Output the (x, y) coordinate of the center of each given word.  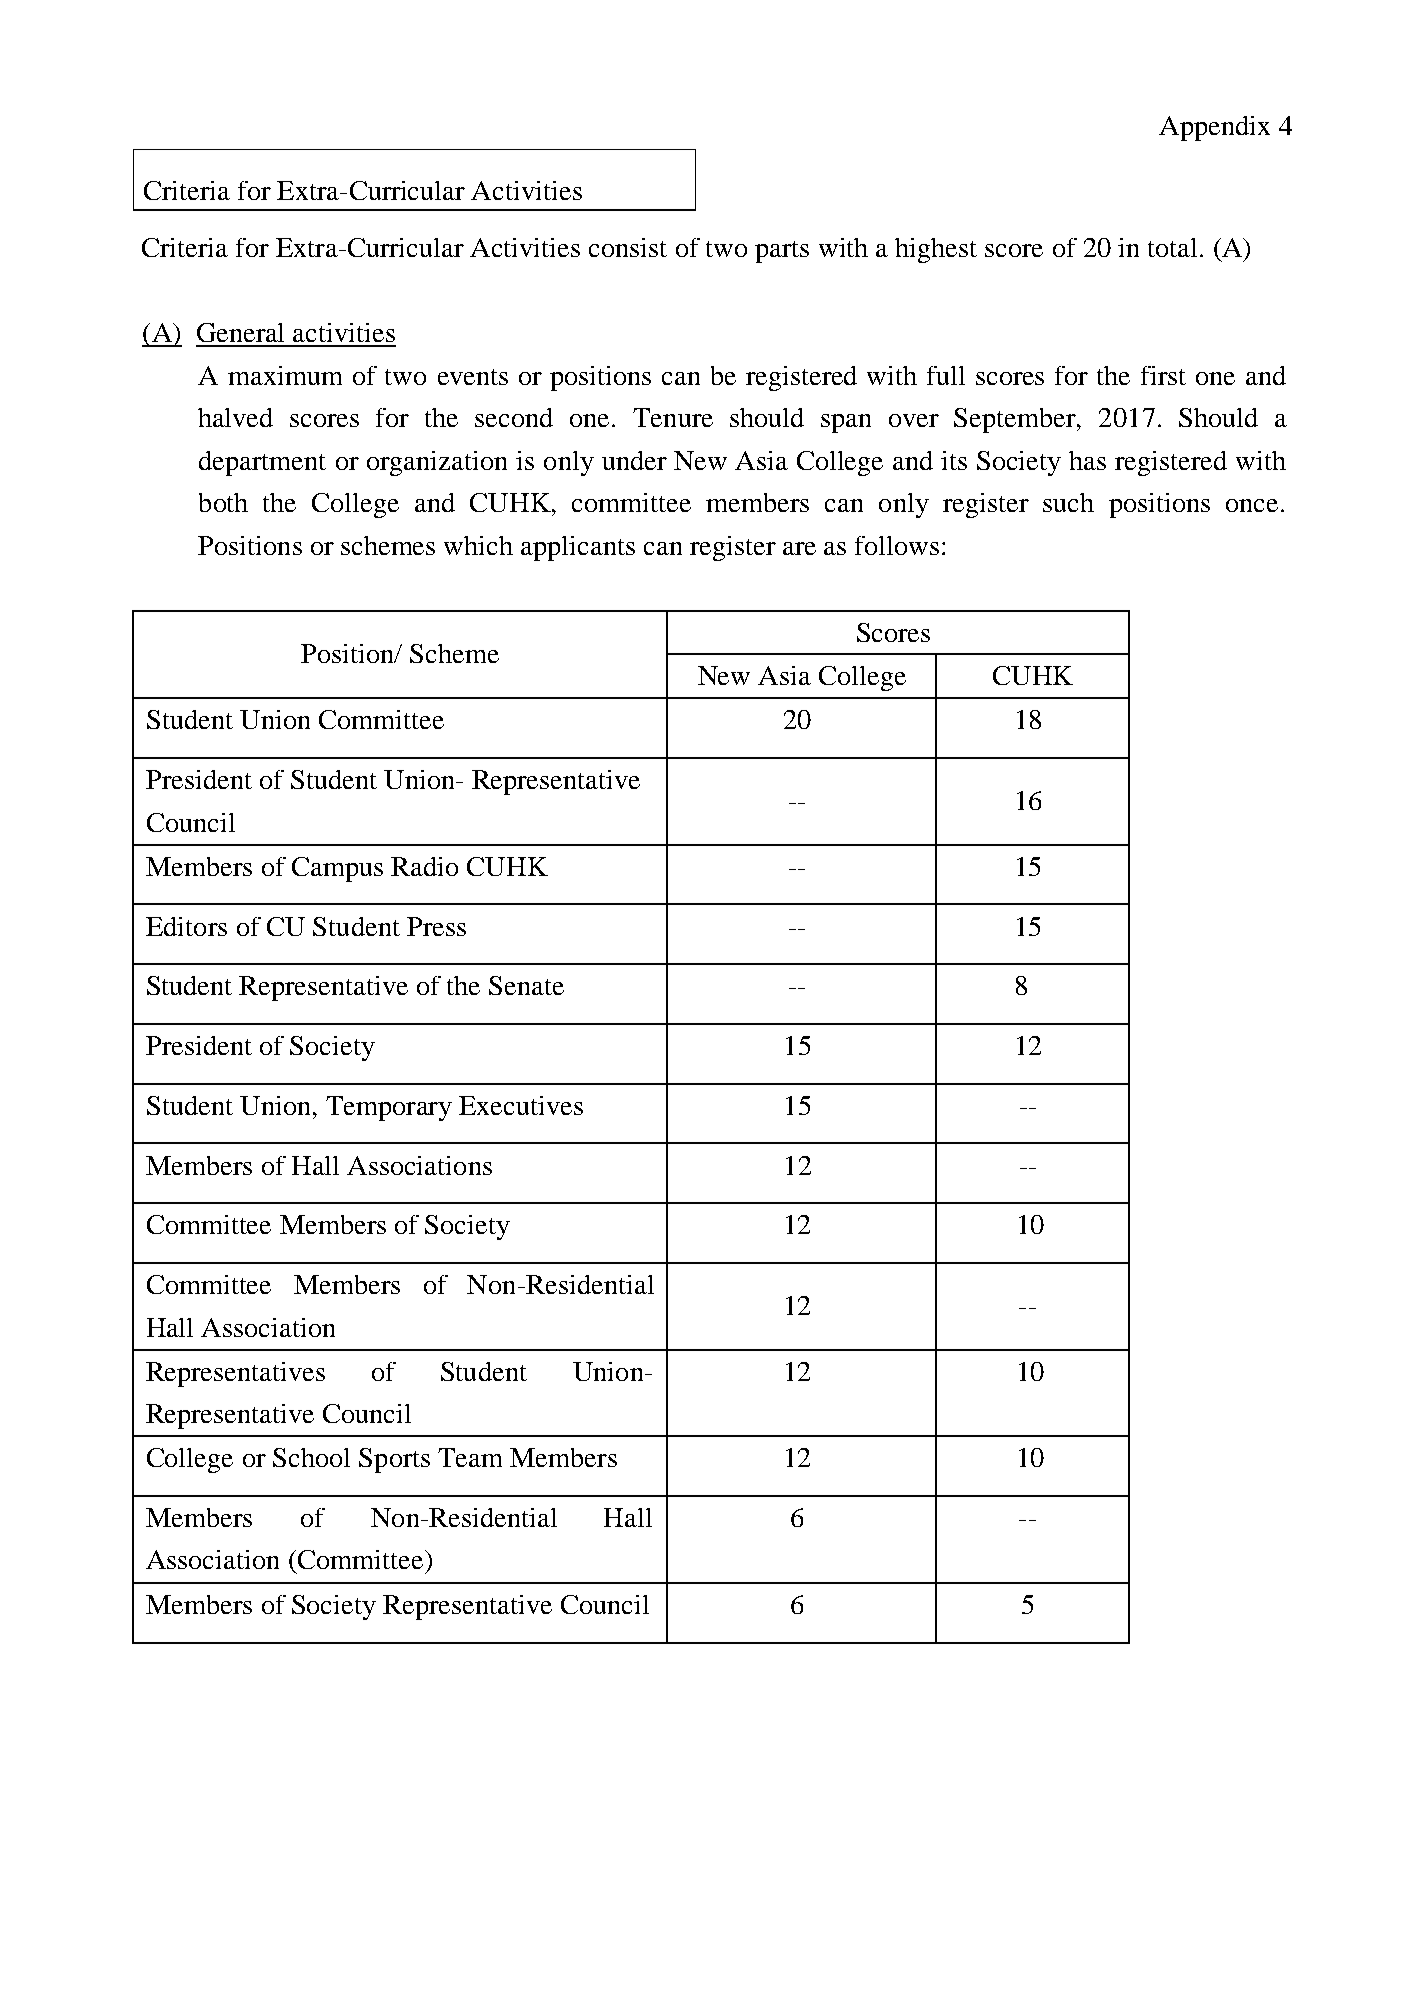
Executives (521, 1105)
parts (782, 252)
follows (897, 545)
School (311, 1457)
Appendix (1214, 128)
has (1087, 460)
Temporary (389, 1108)
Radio (424, 866)
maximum (285, 375)
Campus (337, 869)
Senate (526, 985)
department (262, 463)
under (634, 460)
